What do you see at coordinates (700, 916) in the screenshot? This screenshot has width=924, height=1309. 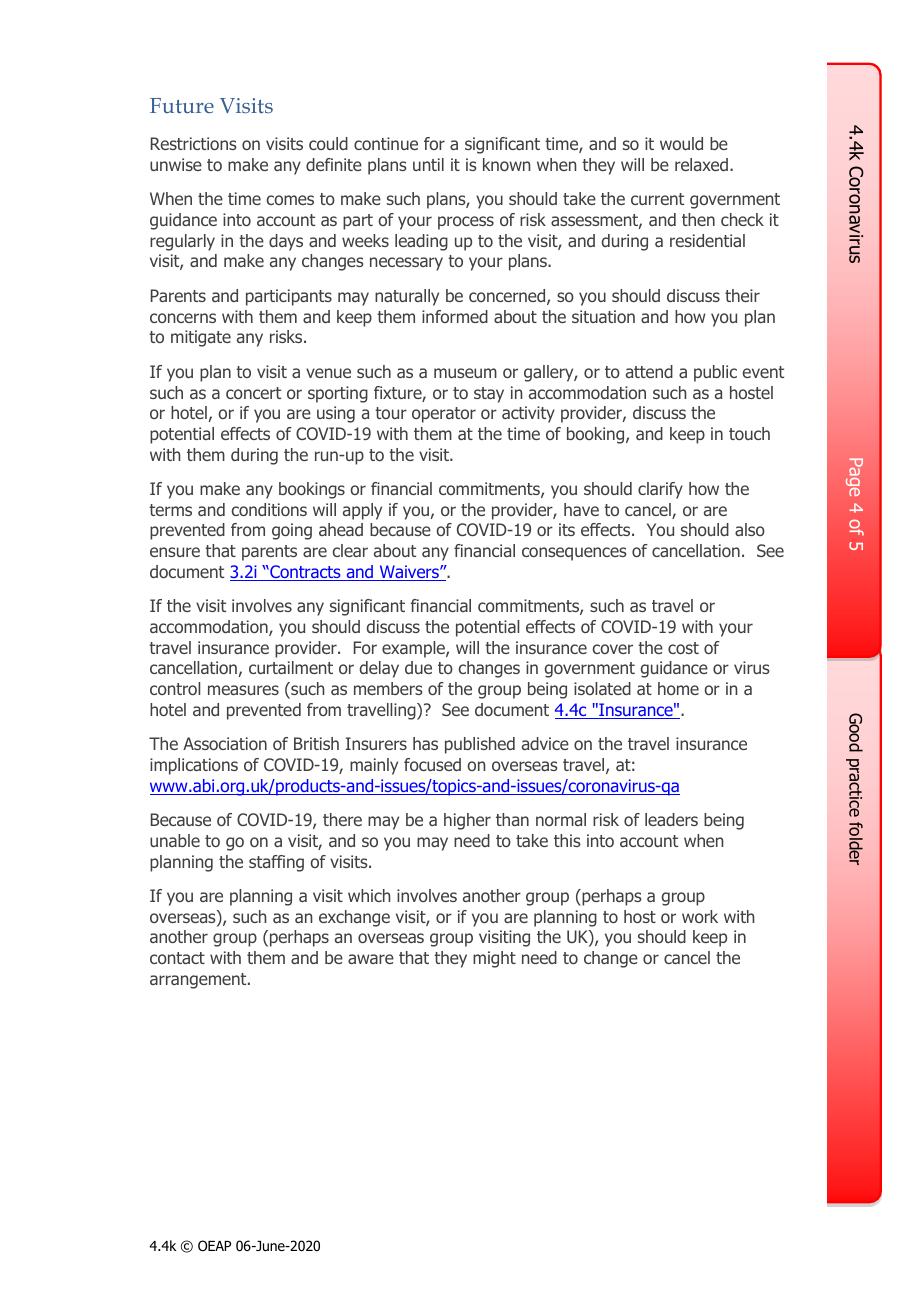 I see `work` at bounding box center [700, 916].
